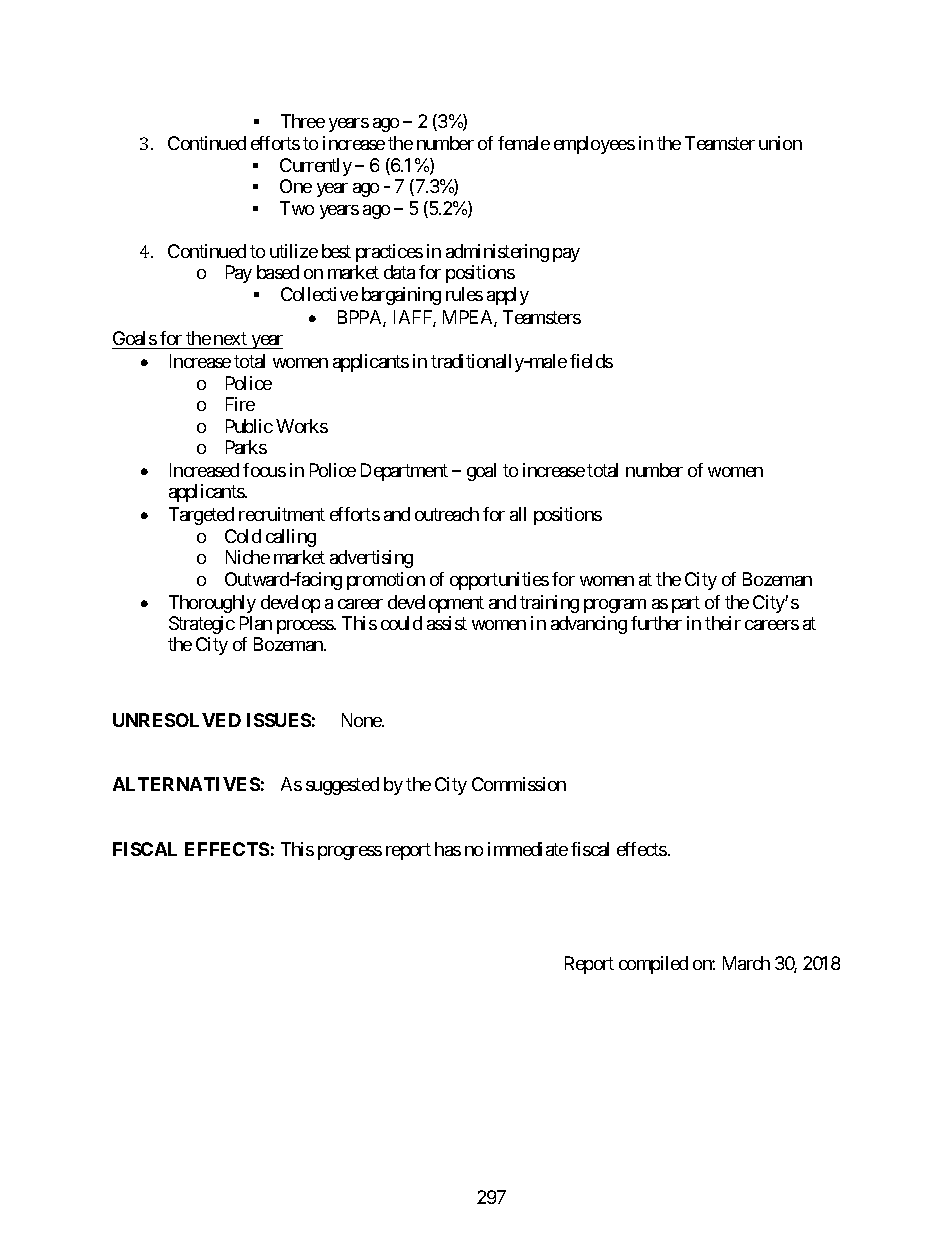 Image resolution: width=952 pixels, height=1233 pixels. What do you see at coordinates (528, 849) in the image?
I see `immediate` at bounding box center [528, 849].
